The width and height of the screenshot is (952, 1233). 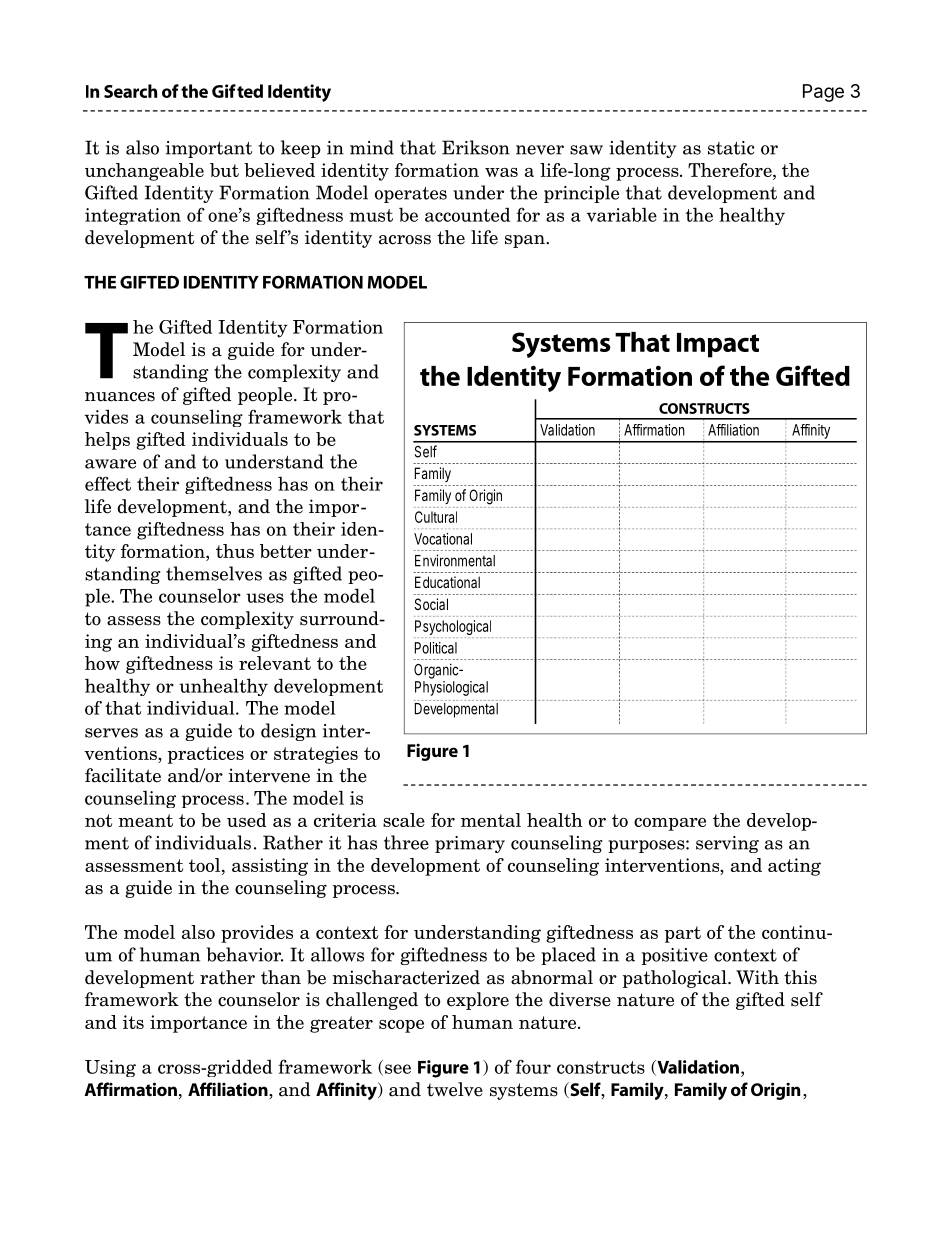 I want to click on Educational, so click(x=447, y=582).
